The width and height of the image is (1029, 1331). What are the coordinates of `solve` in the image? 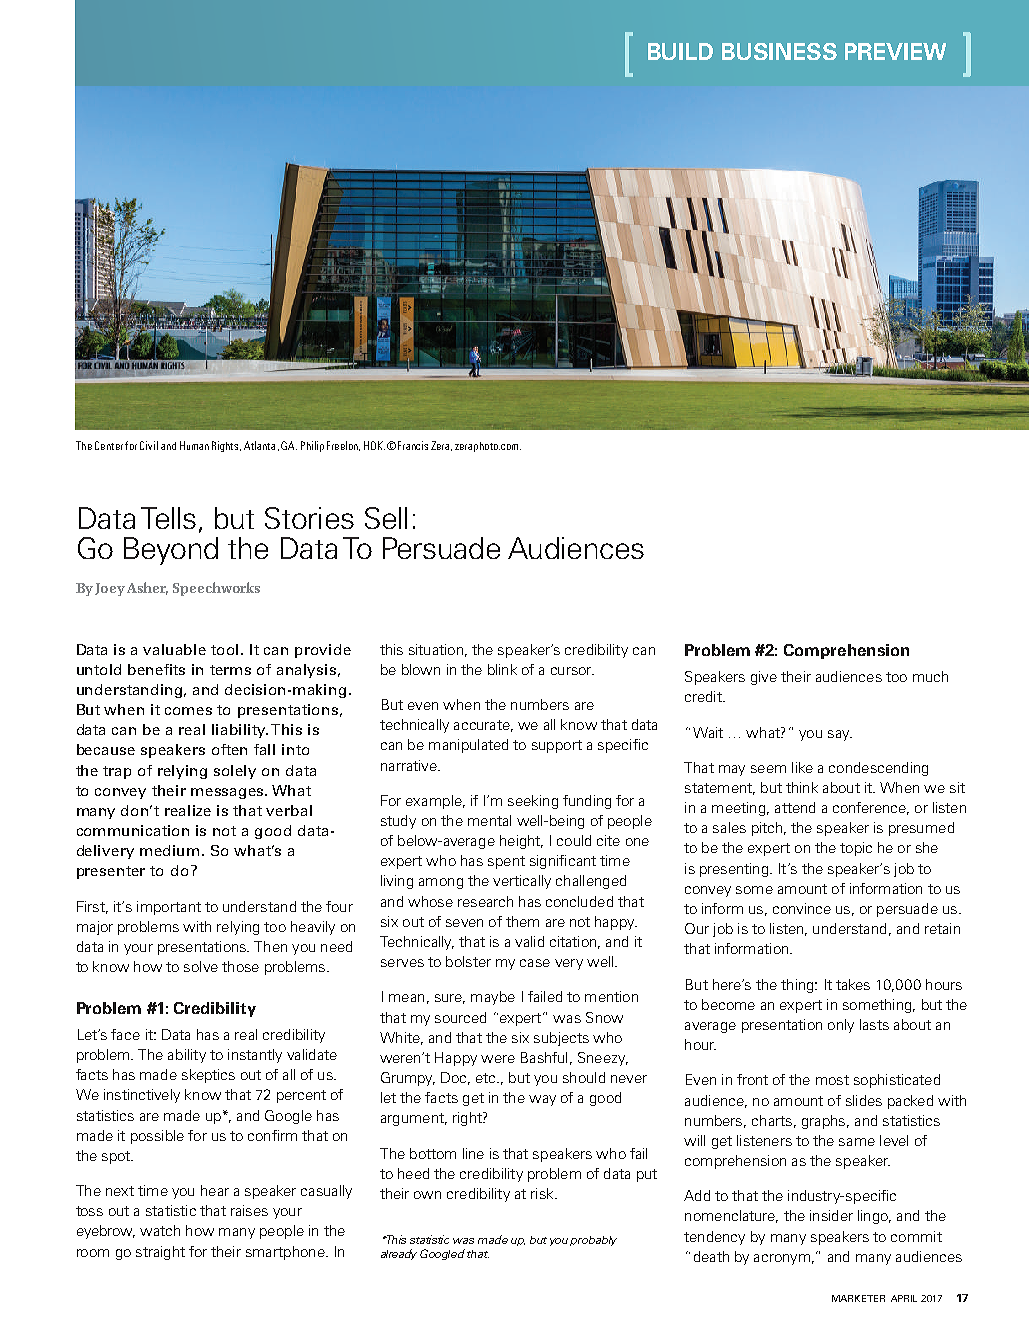 It's located at (201, 966).
